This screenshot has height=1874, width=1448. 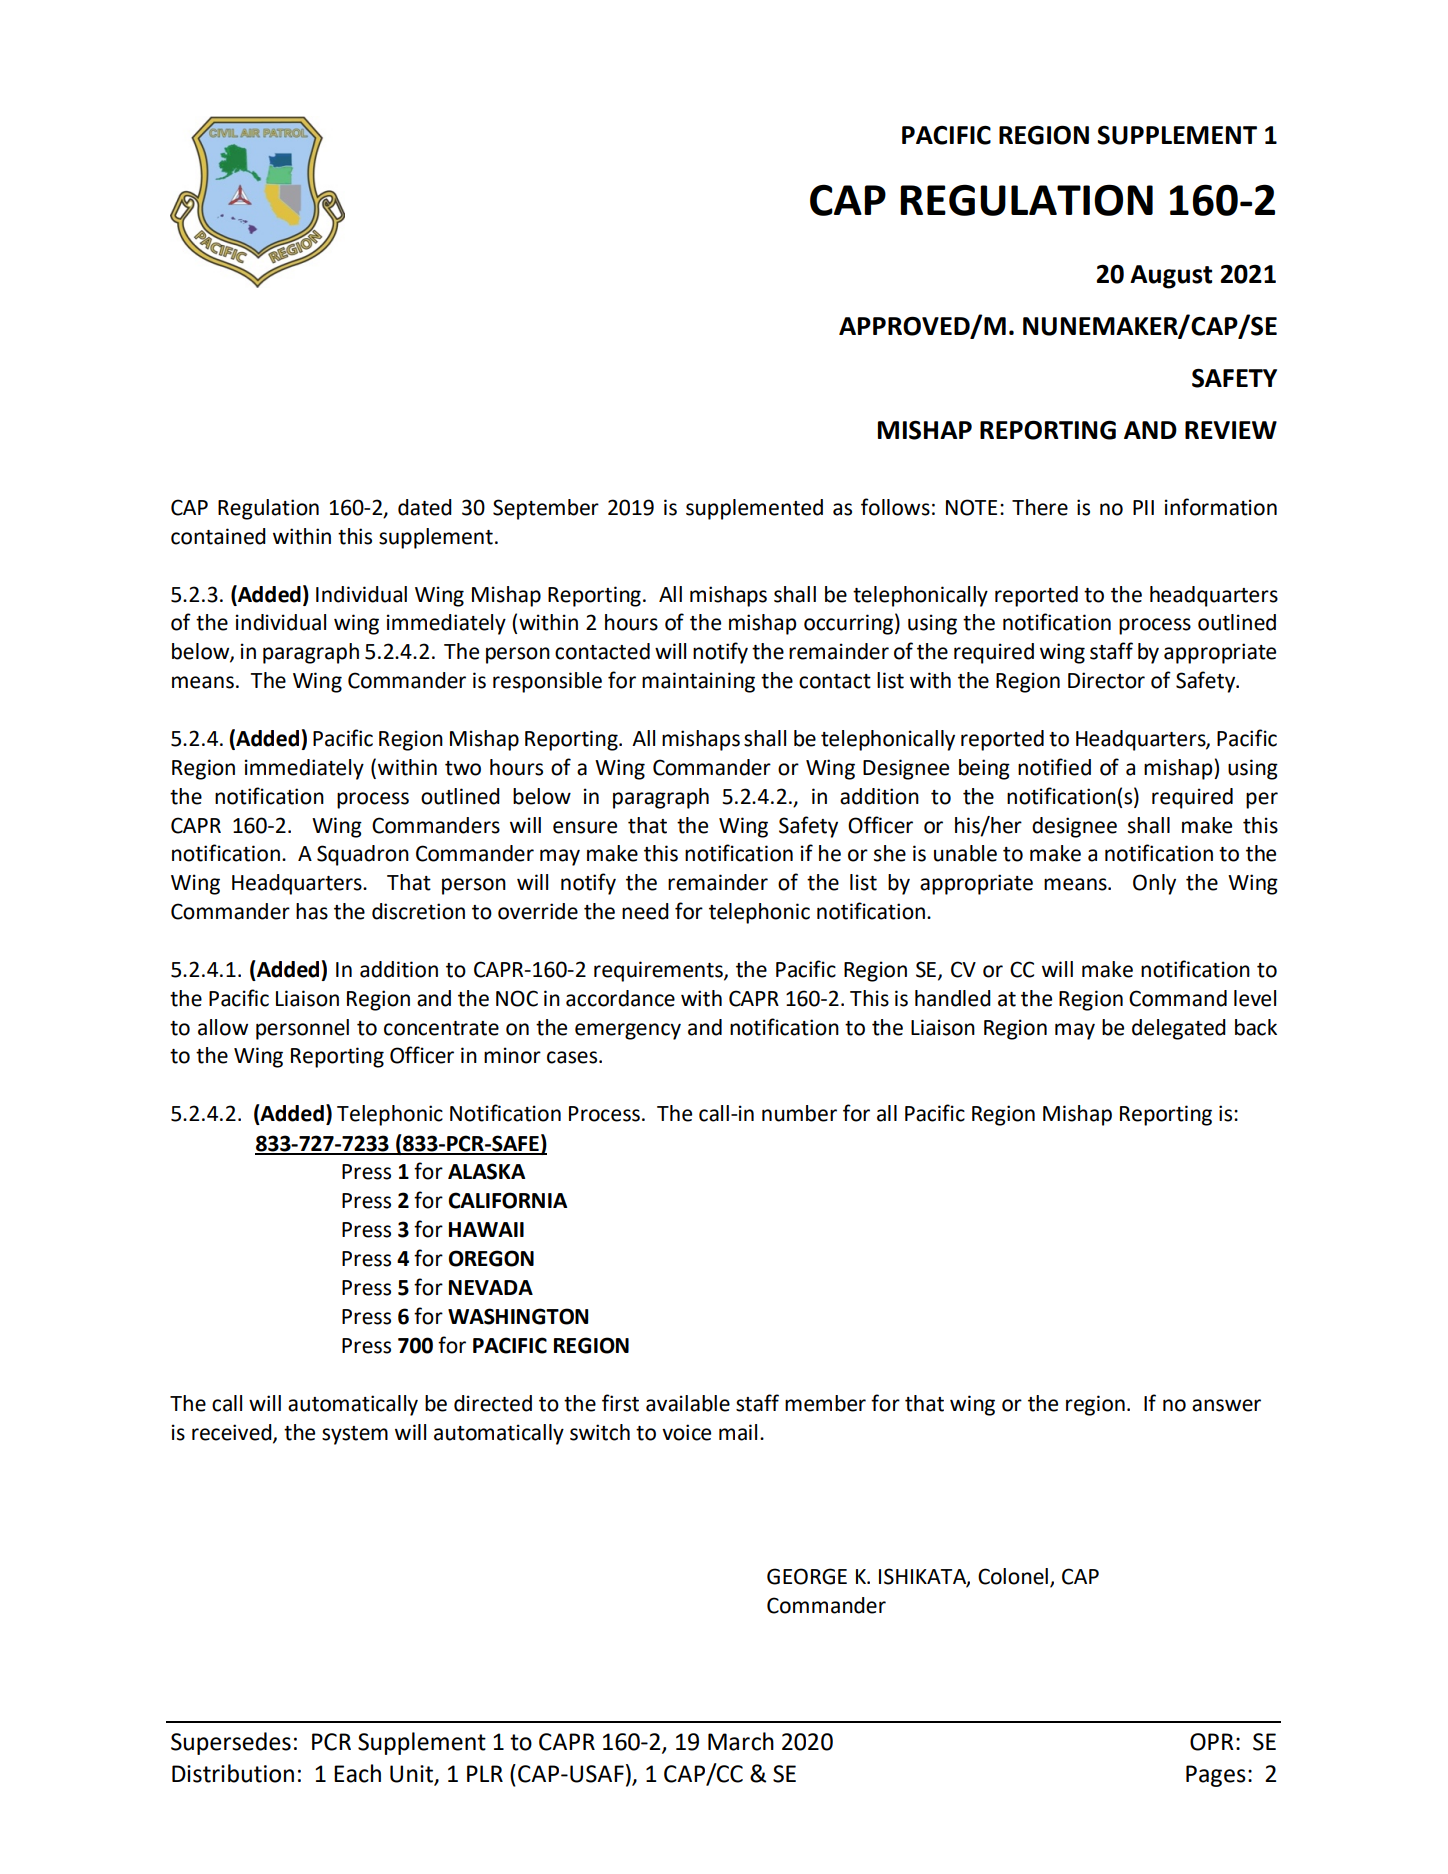 What do you see at coordinates (363, 855) in the screenshot?
I see `Squadron` at bounding box center [363, 855].
